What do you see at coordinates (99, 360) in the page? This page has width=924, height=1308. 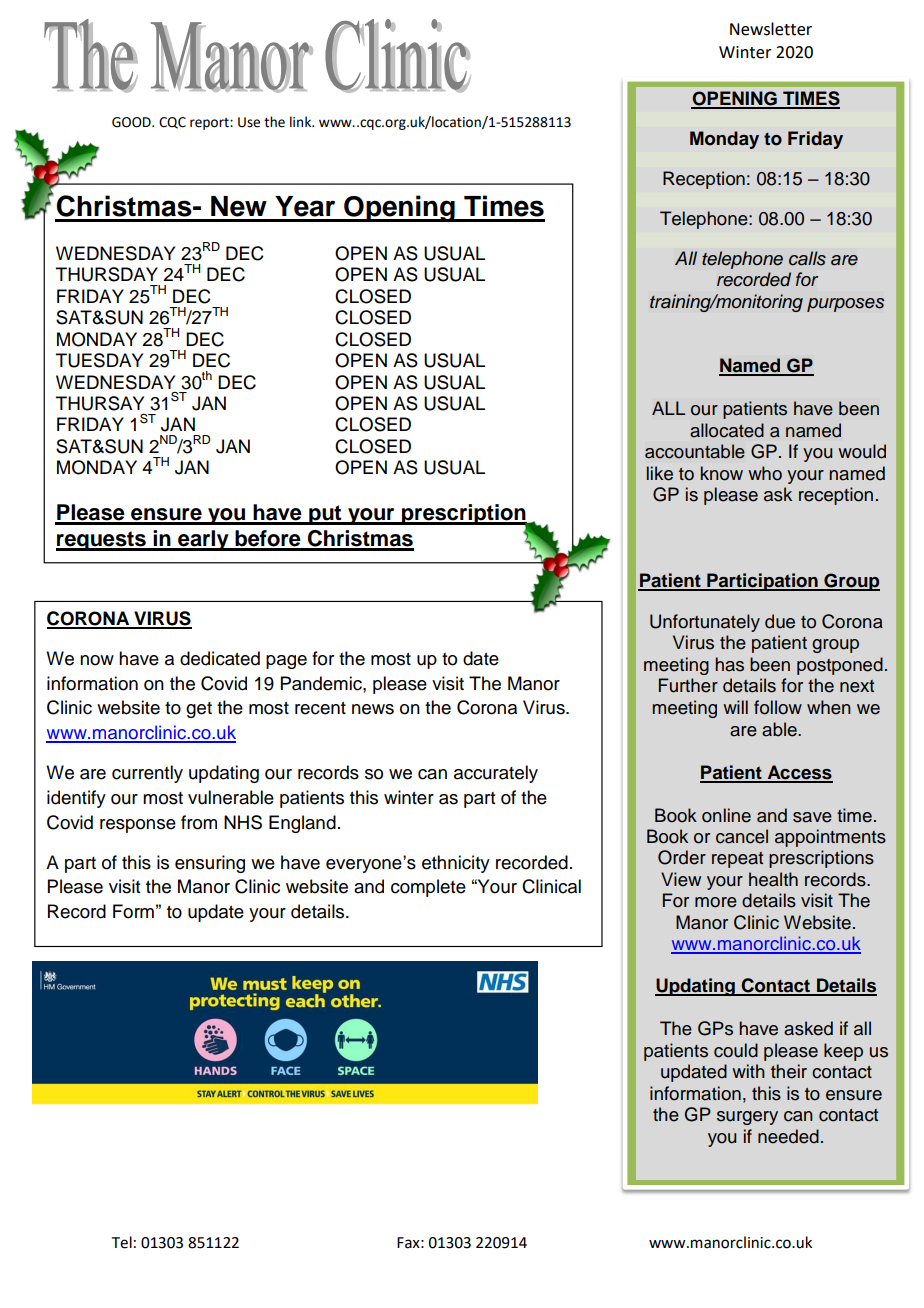 I see `TUESDAY` at bounding box center [99, 360].
